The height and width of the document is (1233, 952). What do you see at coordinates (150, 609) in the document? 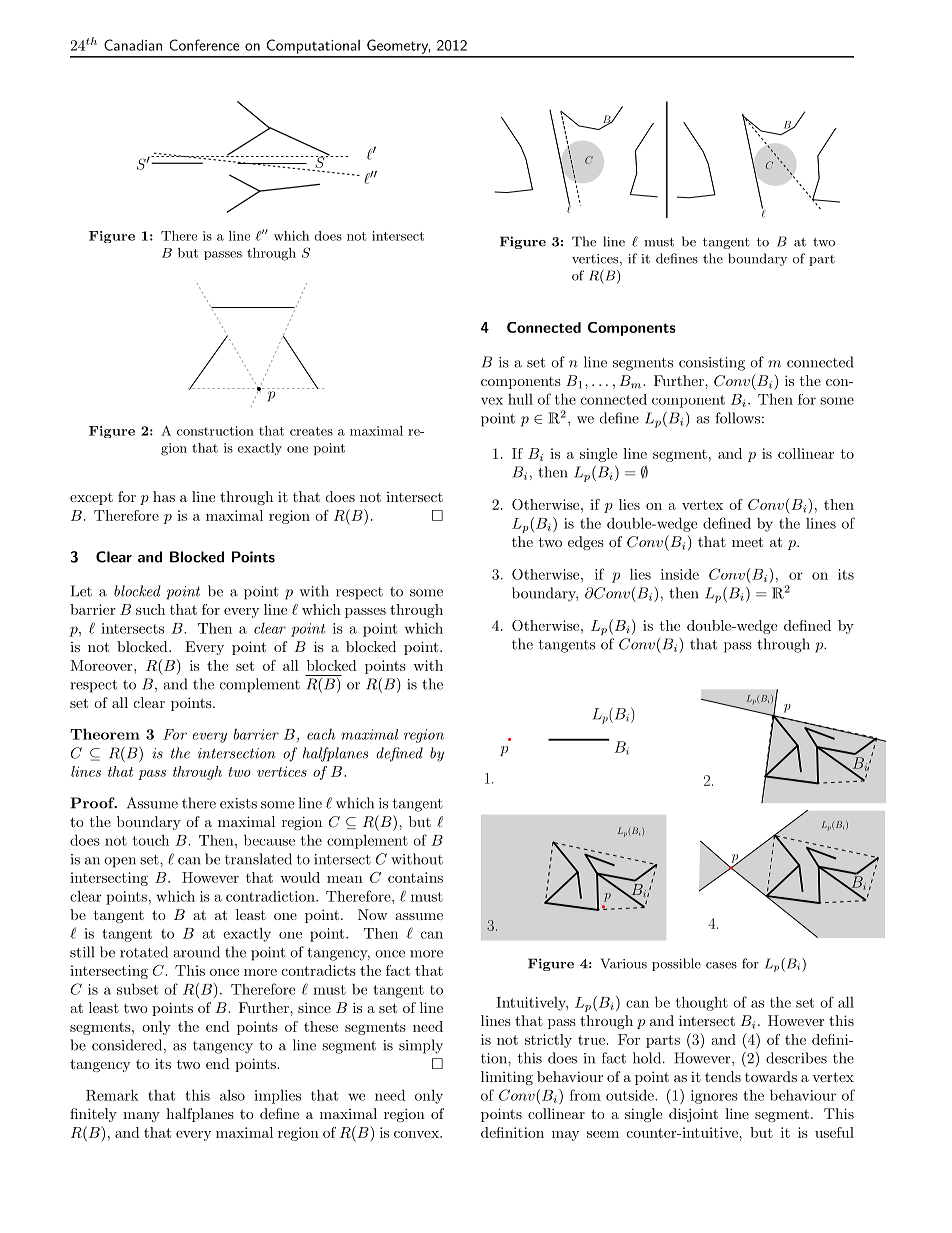
I see `such` at bounding box center [150, 609].
